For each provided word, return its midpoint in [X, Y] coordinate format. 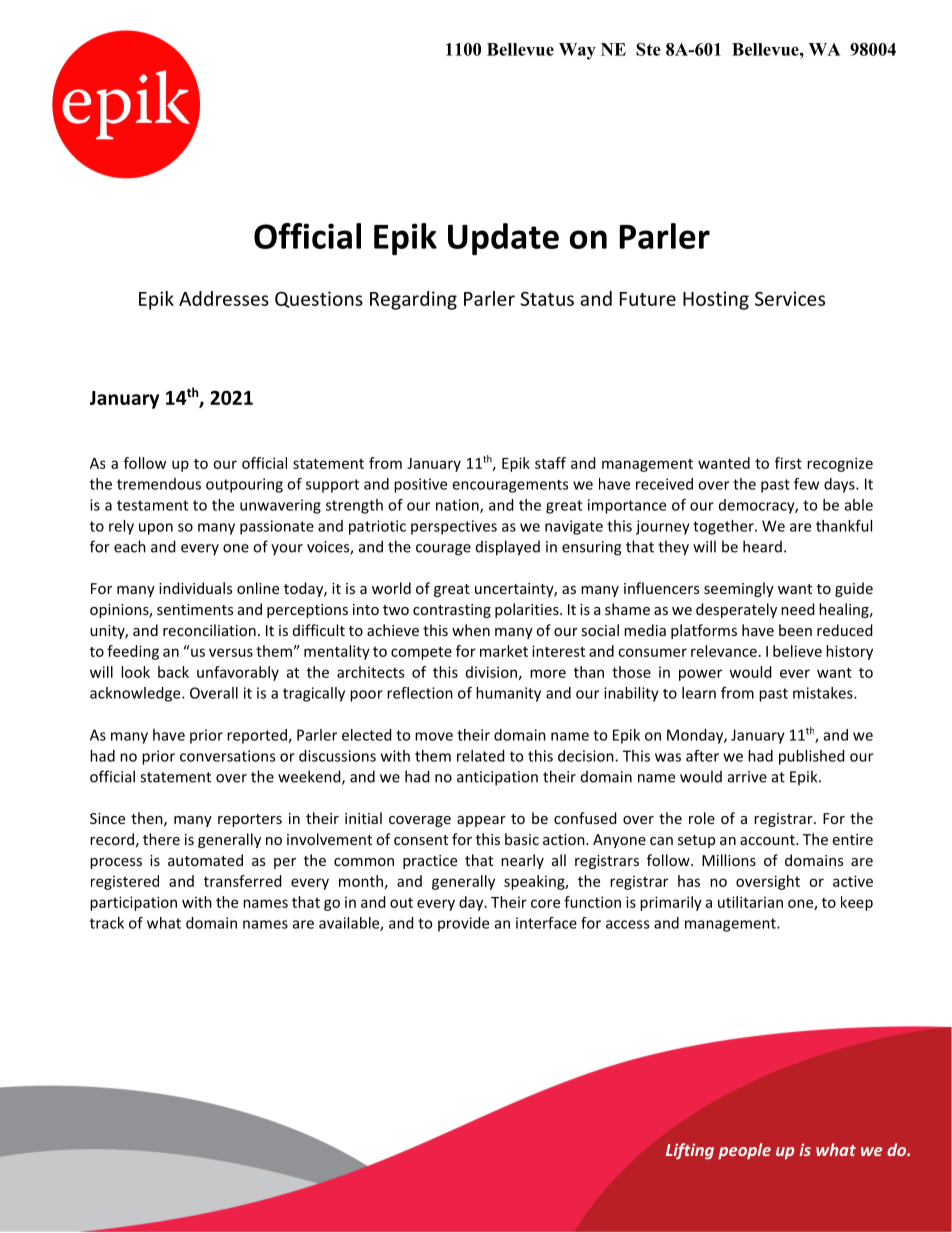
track [107, 923]
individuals [195, 588]
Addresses [224, 298]
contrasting [452, 611]
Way [577, 51]
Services [790, 298]
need [797, 609]
